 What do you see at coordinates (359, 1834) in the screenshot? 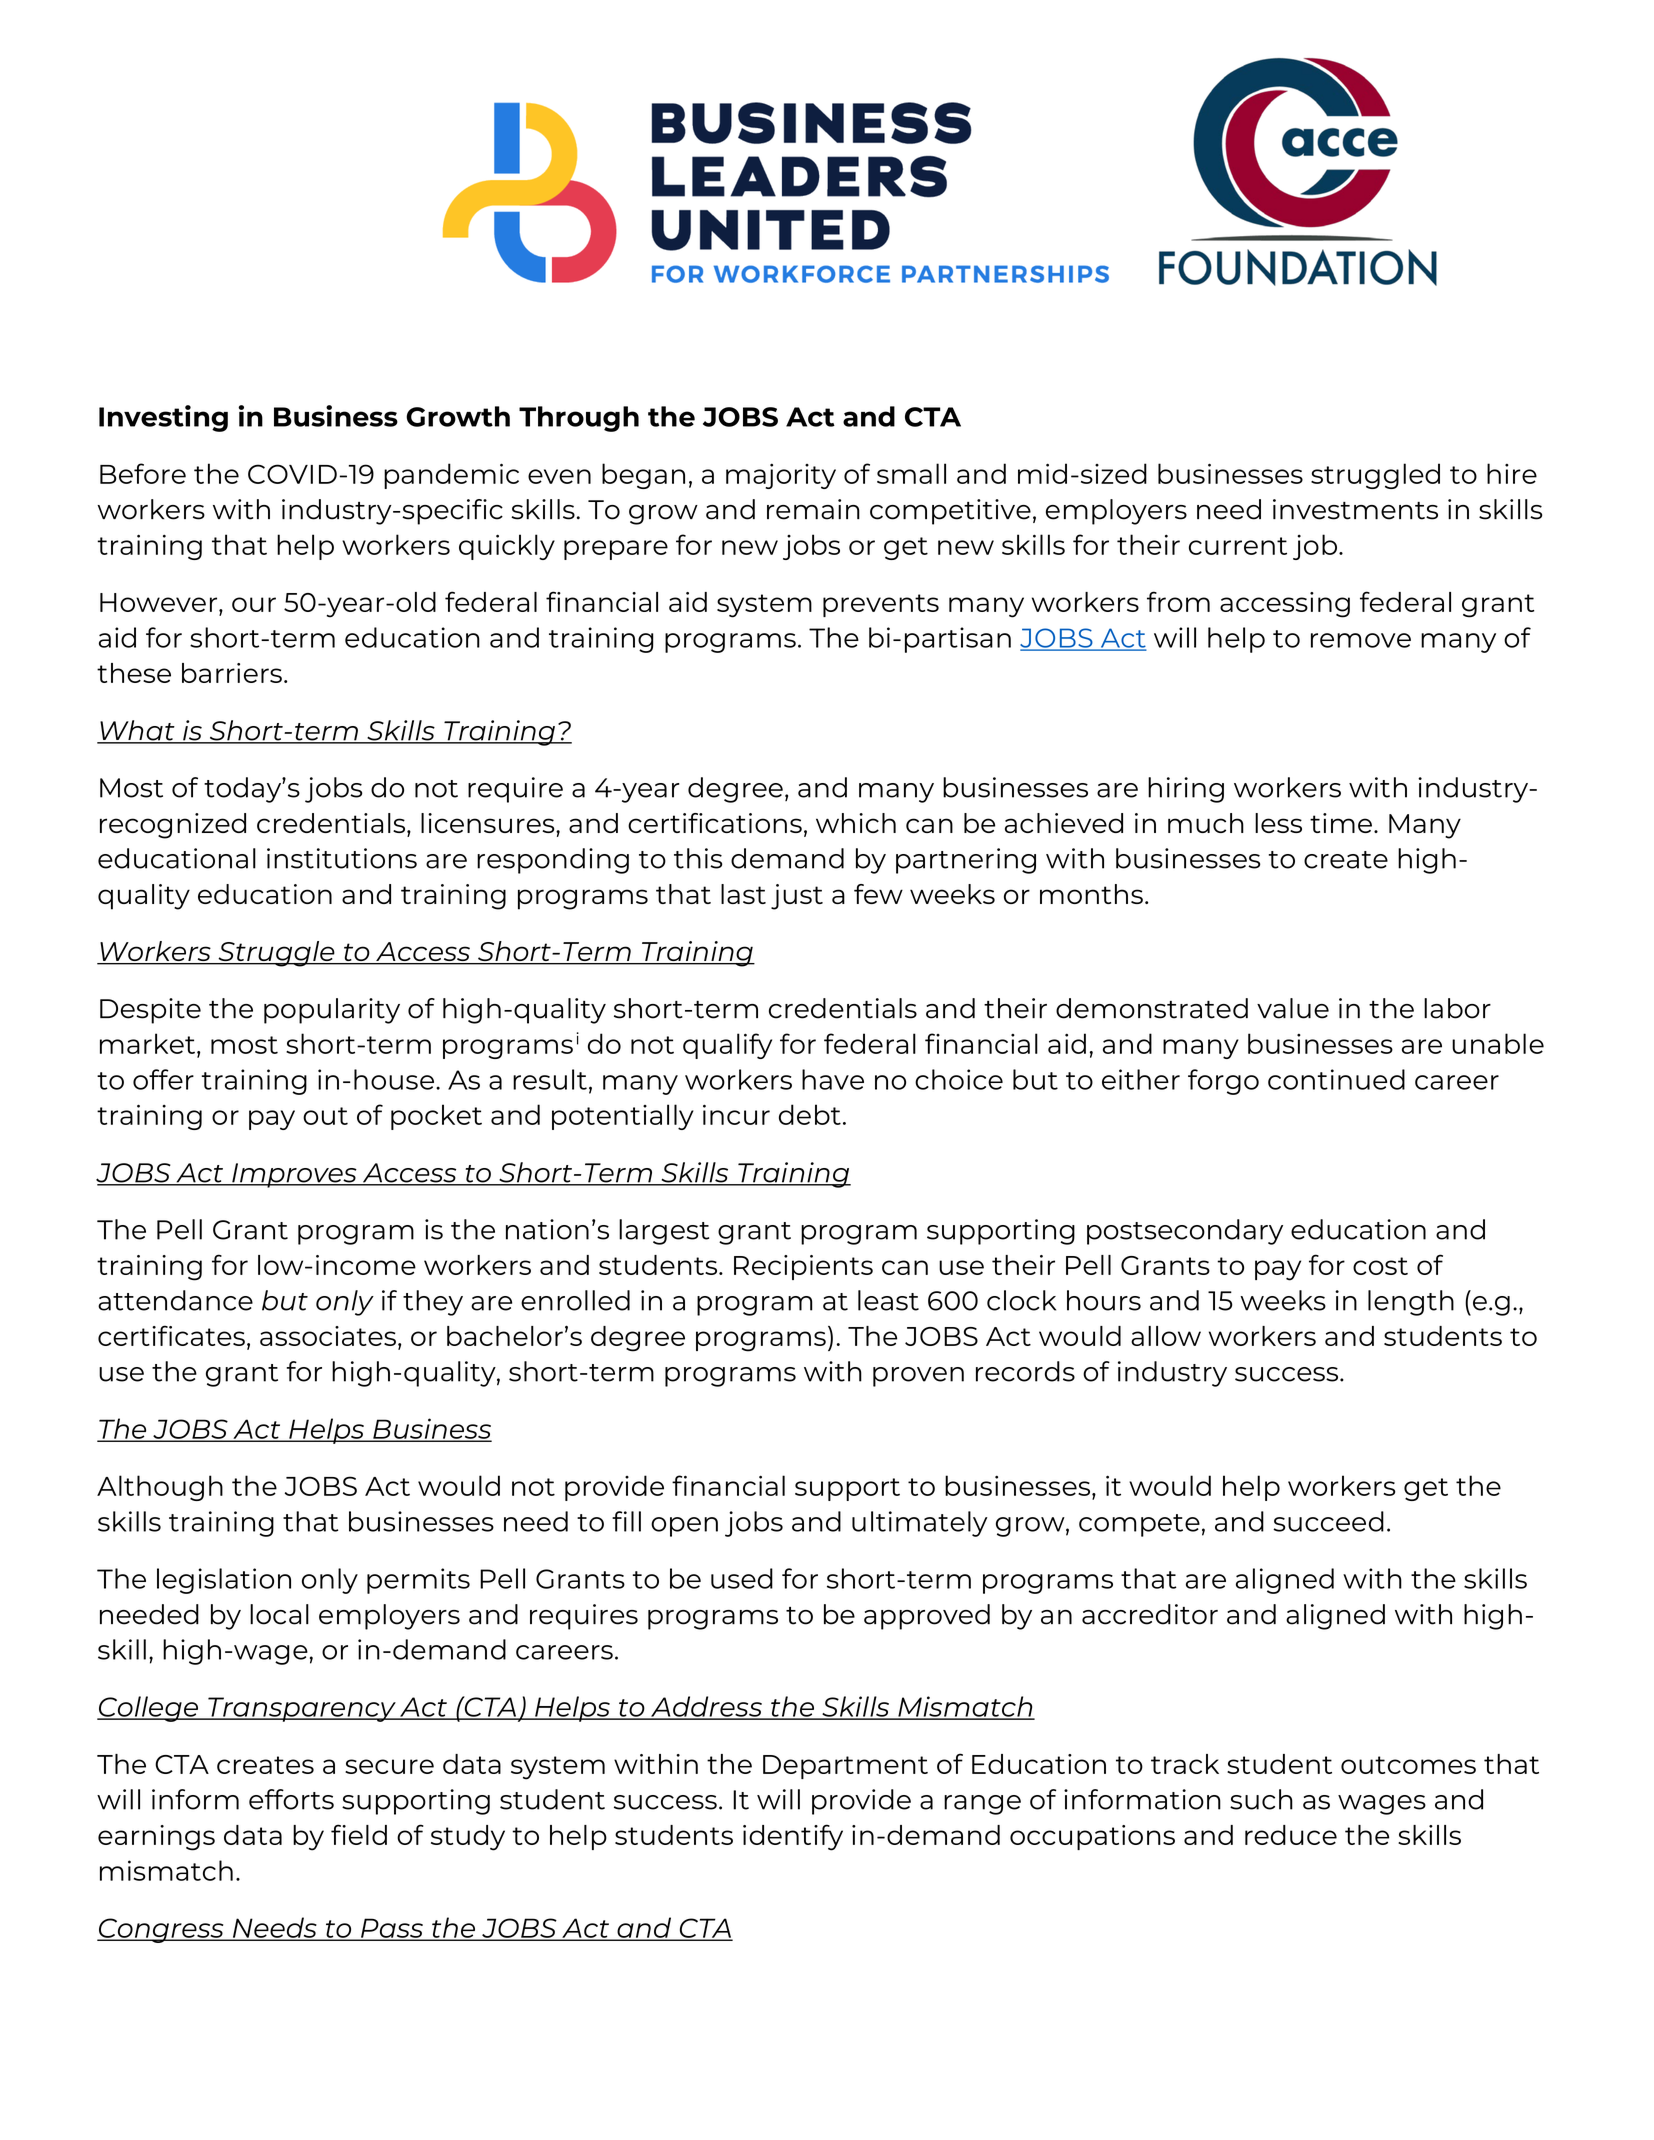
I see `field` at bounding box center [359, 1834].
